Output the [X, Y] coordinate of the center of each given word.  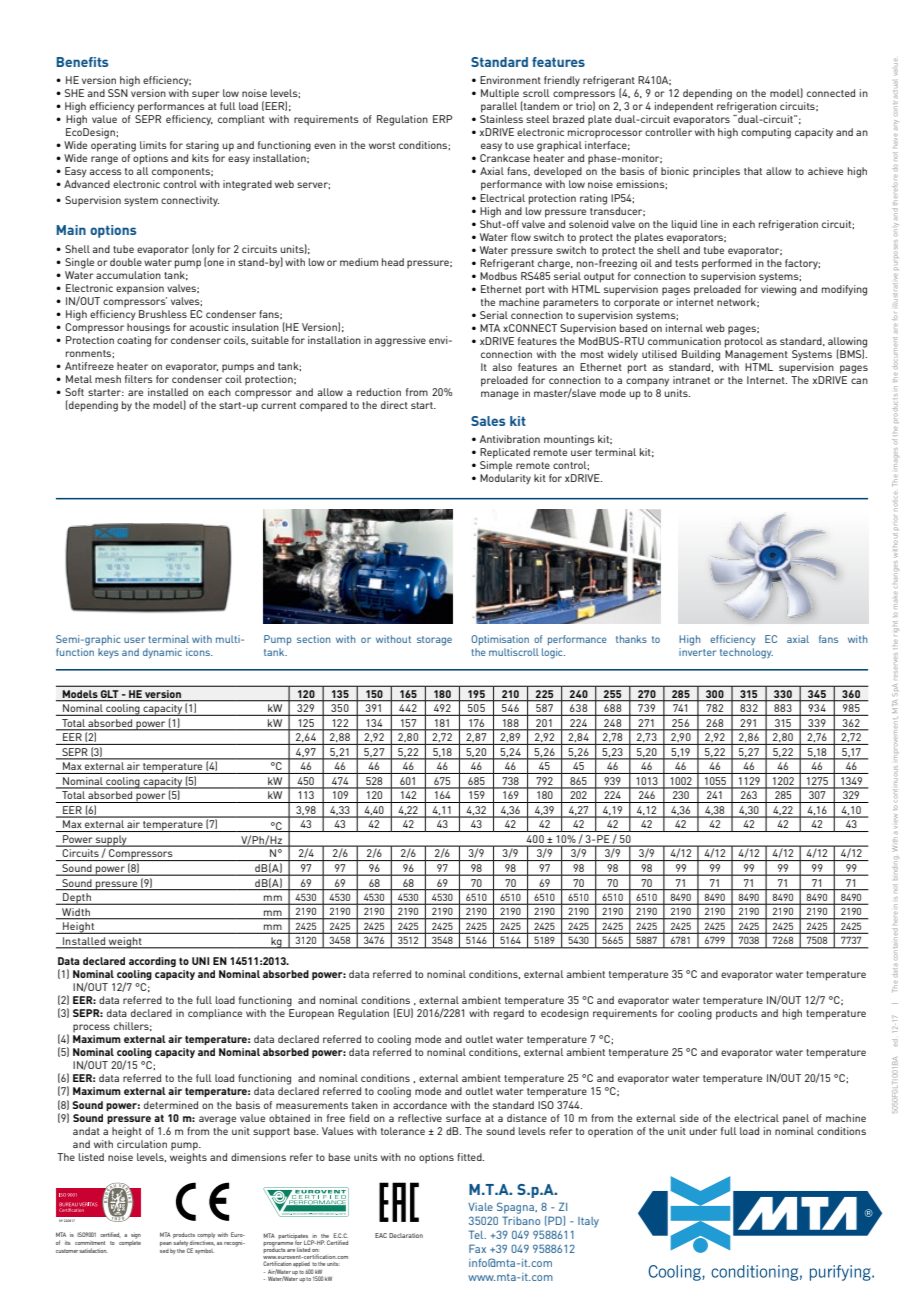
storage [434, 641]
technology [746, 653]
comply [206, 1235]
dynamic [162, 653]
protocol [744, 342]
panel [796, 1119]
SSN [118, 93]
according [152, 962]
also [502, 367]
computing [766, 133]
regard [509, 1014]
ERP [442, 119]
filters [139, 379]
